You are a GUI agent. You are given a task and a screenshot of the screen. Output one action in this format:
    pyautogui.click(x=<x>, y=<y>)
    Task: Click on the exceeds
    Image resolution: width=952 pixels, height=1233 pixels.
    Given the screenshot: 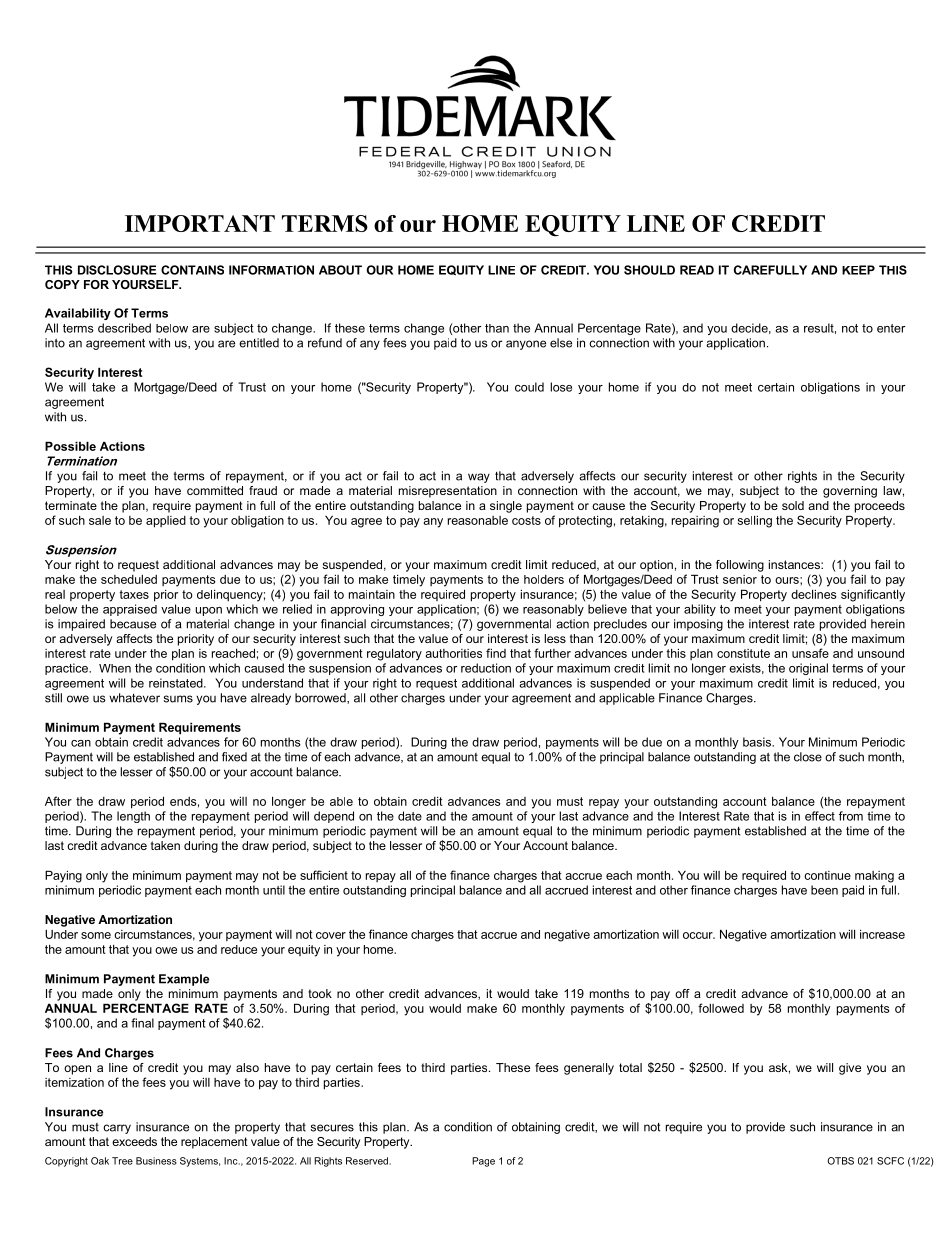 What is the action you would take?
    pyautogui.click(x=134, y=1141)
